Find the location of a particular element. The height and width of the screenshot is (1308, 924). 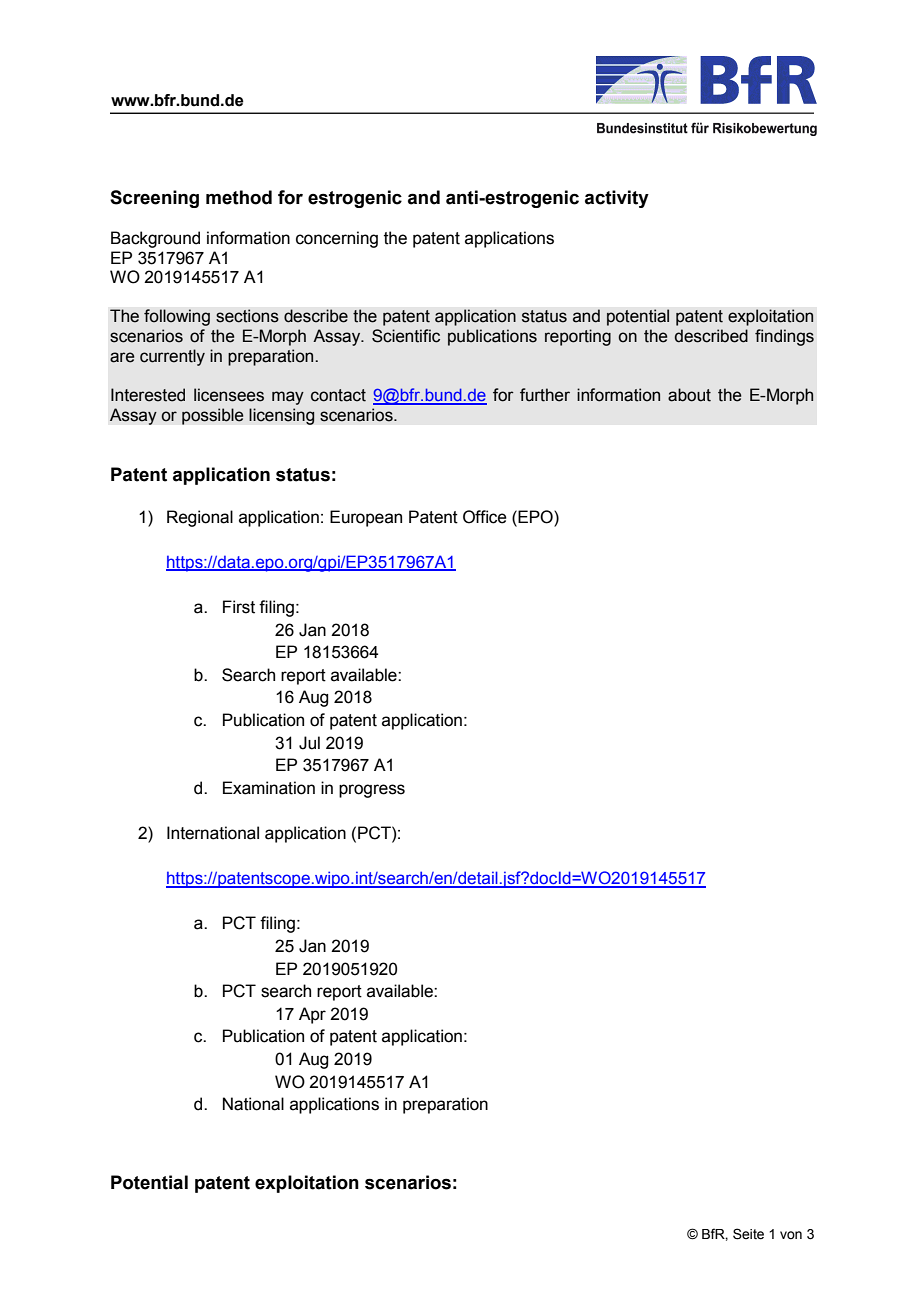

Examination is located at coordinates (269, 788).
